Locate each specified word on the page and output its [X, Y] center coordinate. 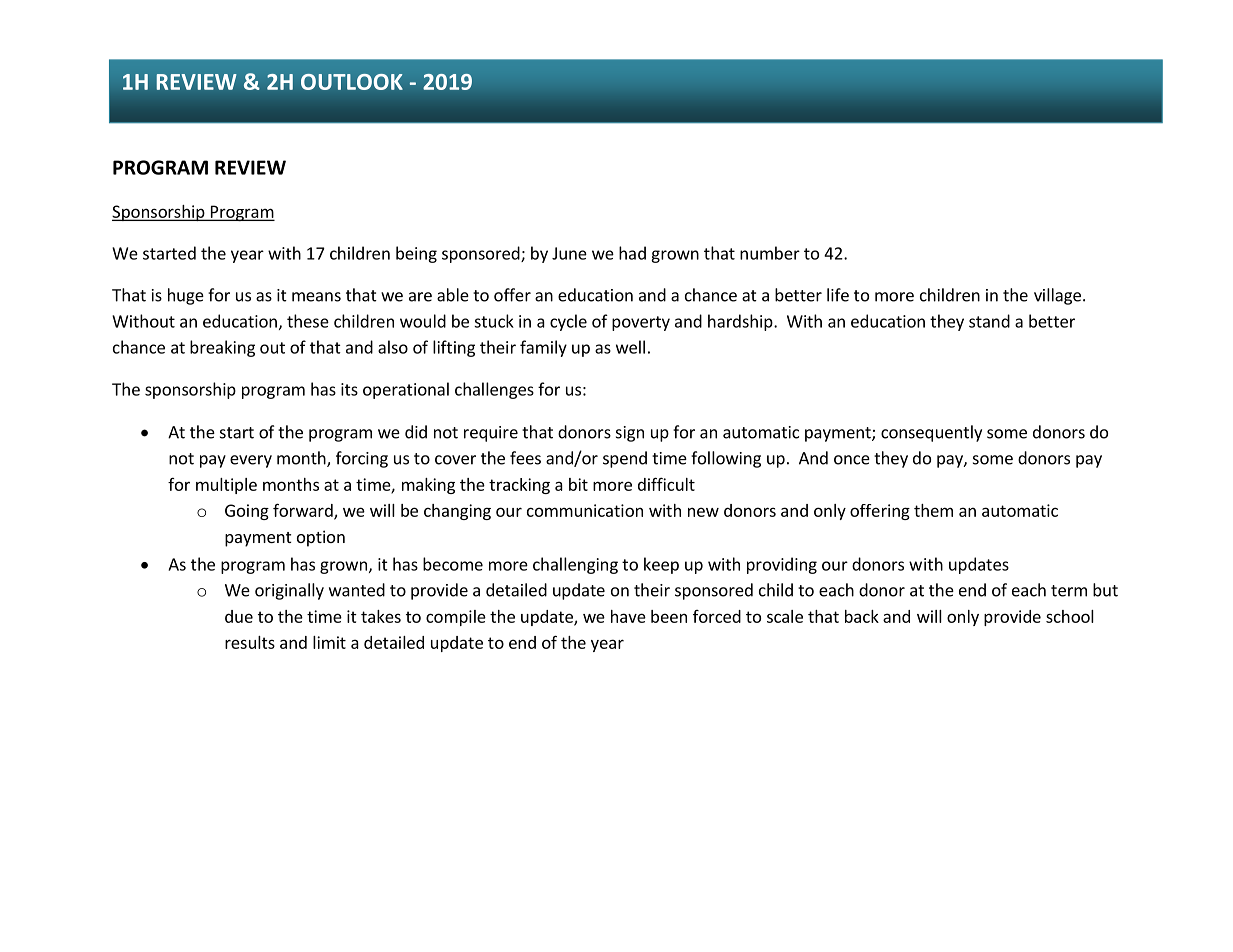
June [569, 253]
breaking [222, 348]
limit [329, 642]
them [933, 510]
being [416, 254]
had [632, 253]
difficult [666, 484]
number [770, 253]
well [630, 347]
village [1057, 296]
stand [989, 321]
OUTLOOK [352, 82]
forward [304, 511]
